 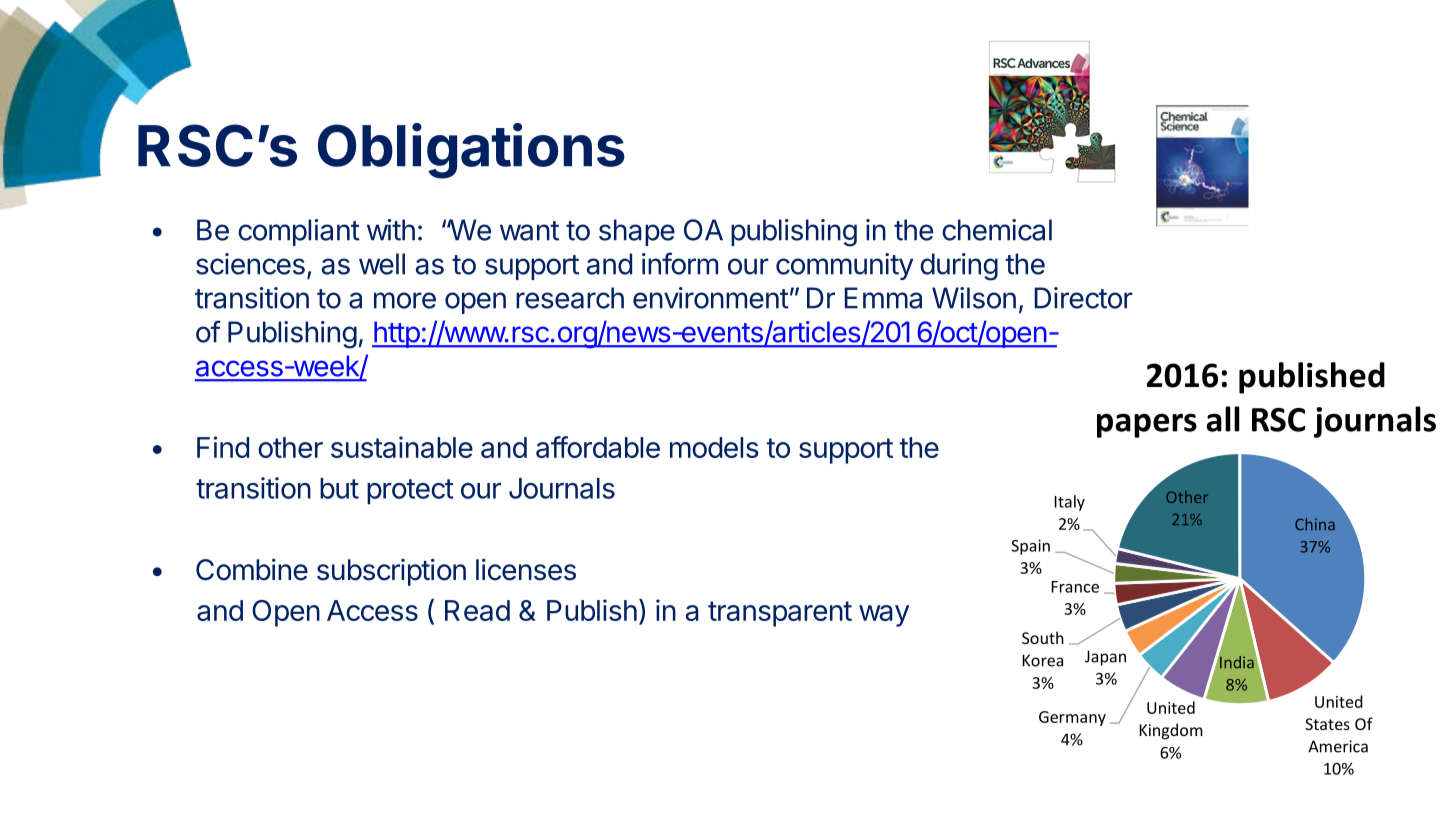 What do you see at coordinates (997, 230) in the image?
I see `chemical` at bounding box center [997, 230].
